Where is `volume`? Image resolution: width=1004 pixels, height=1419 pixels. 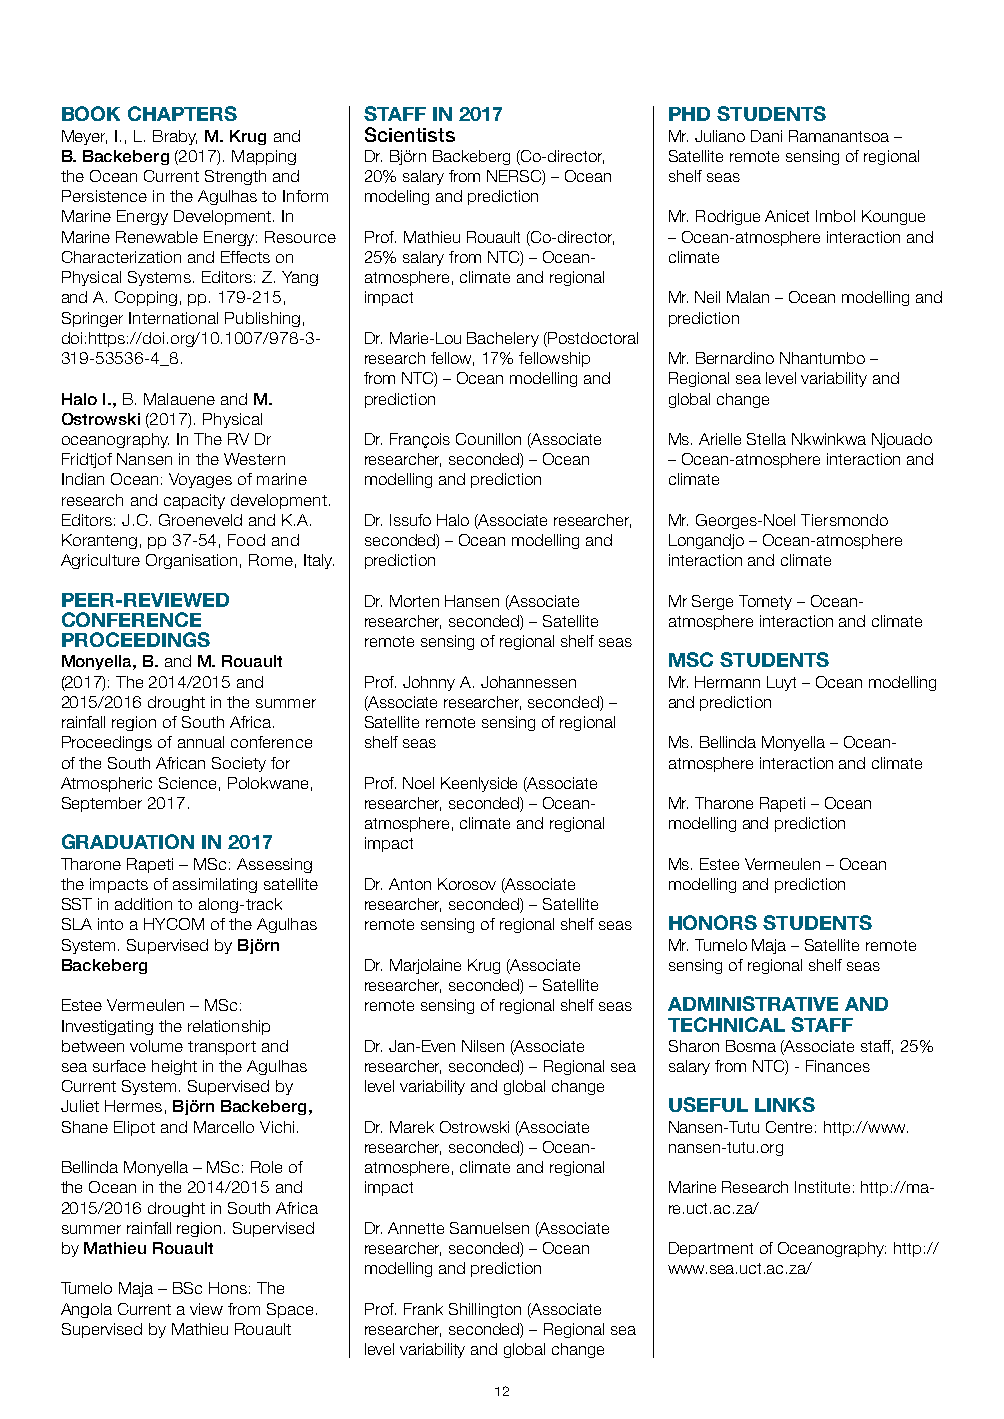
volume is located at coordinates (156, 1046).
